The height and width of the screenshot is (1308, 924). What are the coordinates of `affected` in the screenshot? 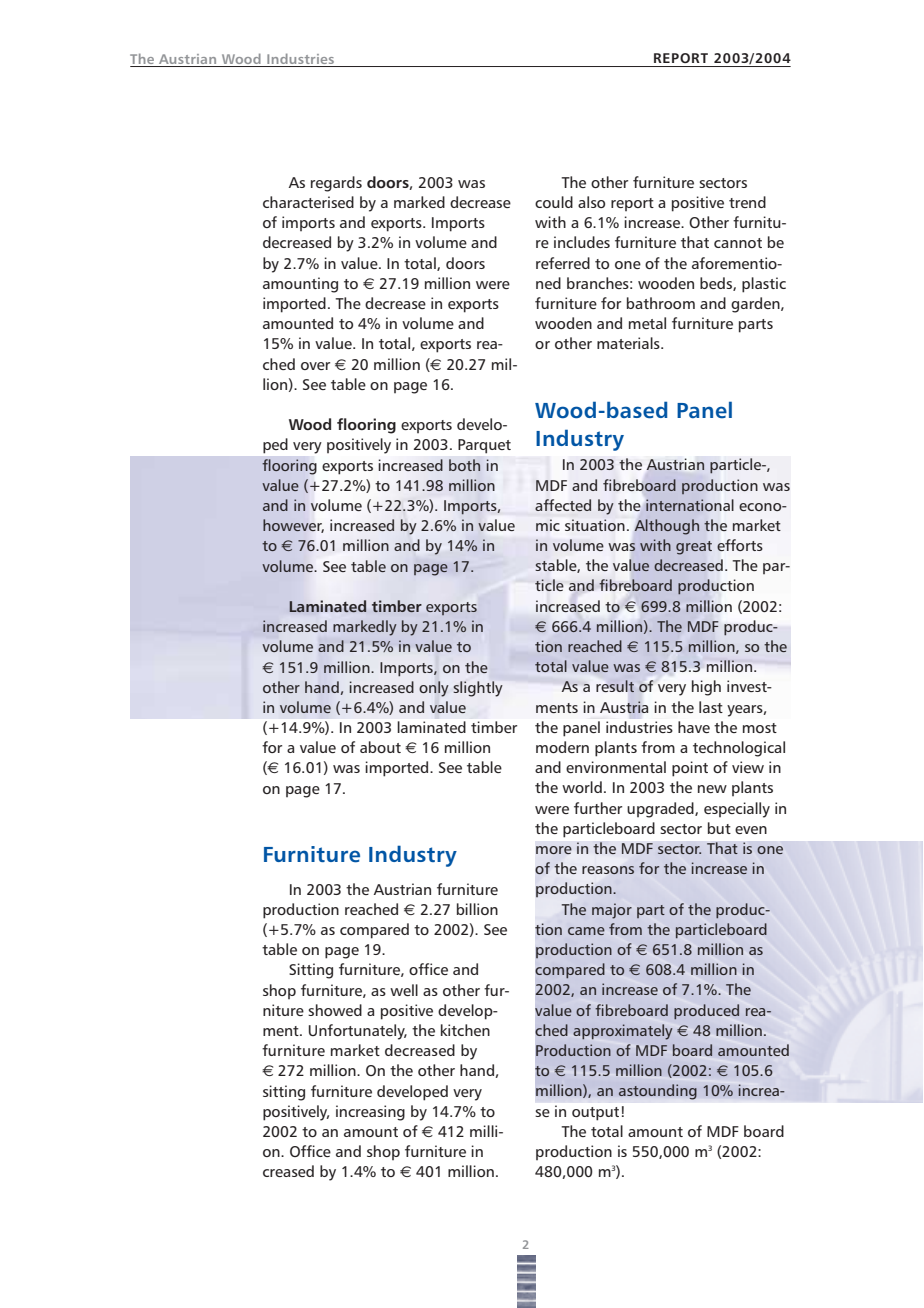 It's located at (563, 505).
